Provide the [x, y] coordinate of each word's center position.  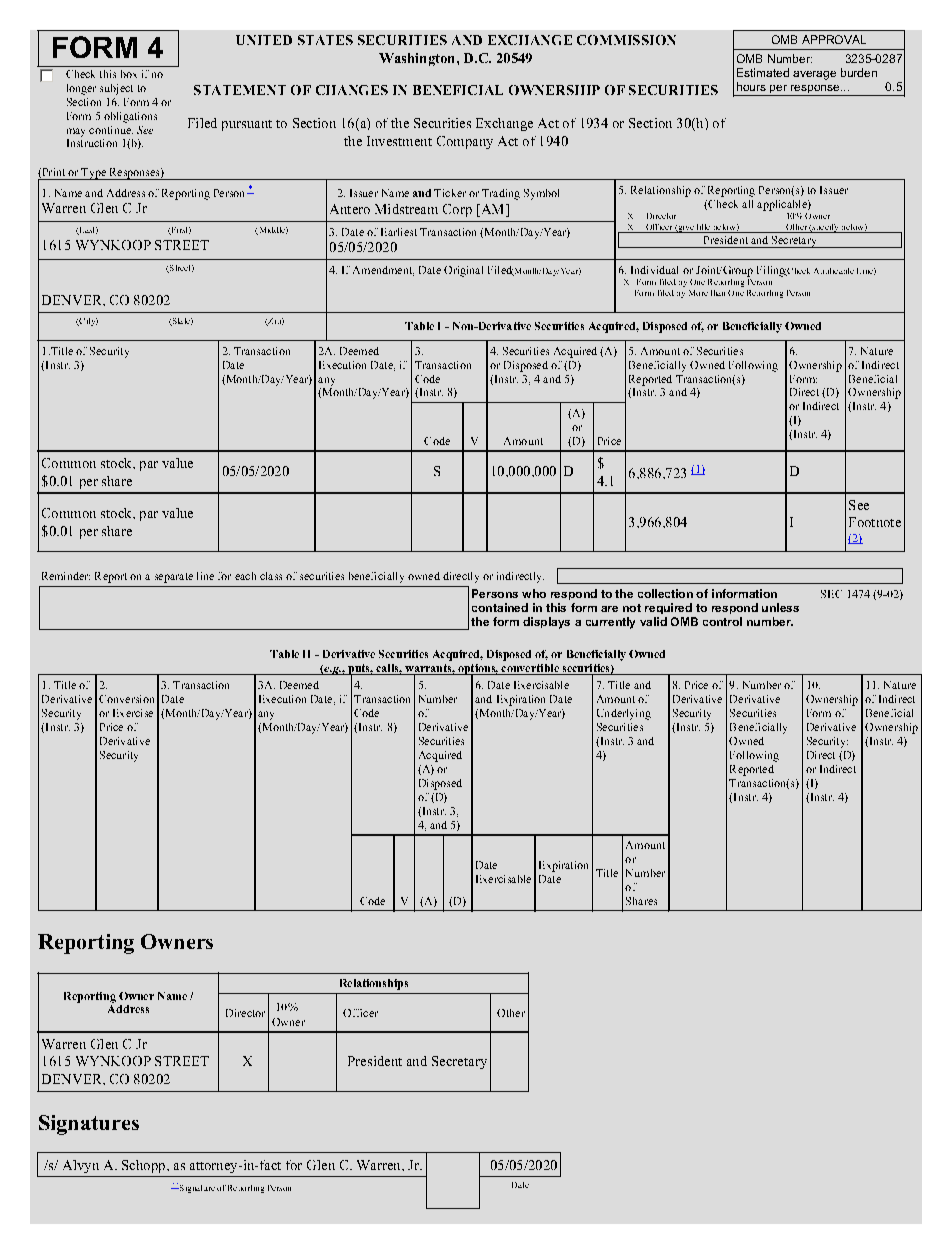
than [718, 293]
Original [463, 271]
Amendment [383, 271]
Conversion [126, 699]
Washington [418, 59]
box [129, 74]
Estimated [763, 72]
